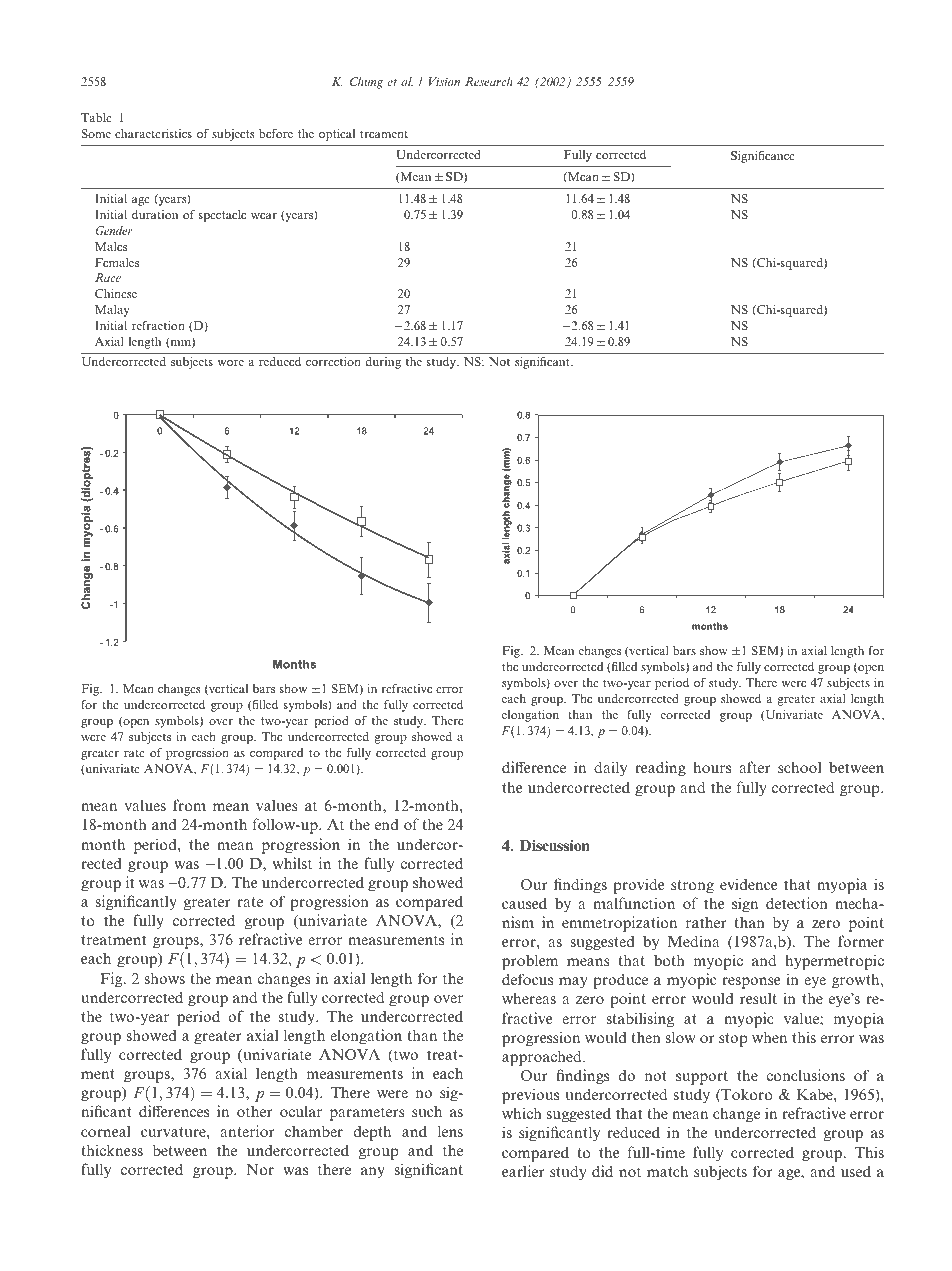 The width and height of the image is (952, 1271). What do you see at coordinates (755, 767) in the image?
I see `after` at bounding box center [755, 767].
